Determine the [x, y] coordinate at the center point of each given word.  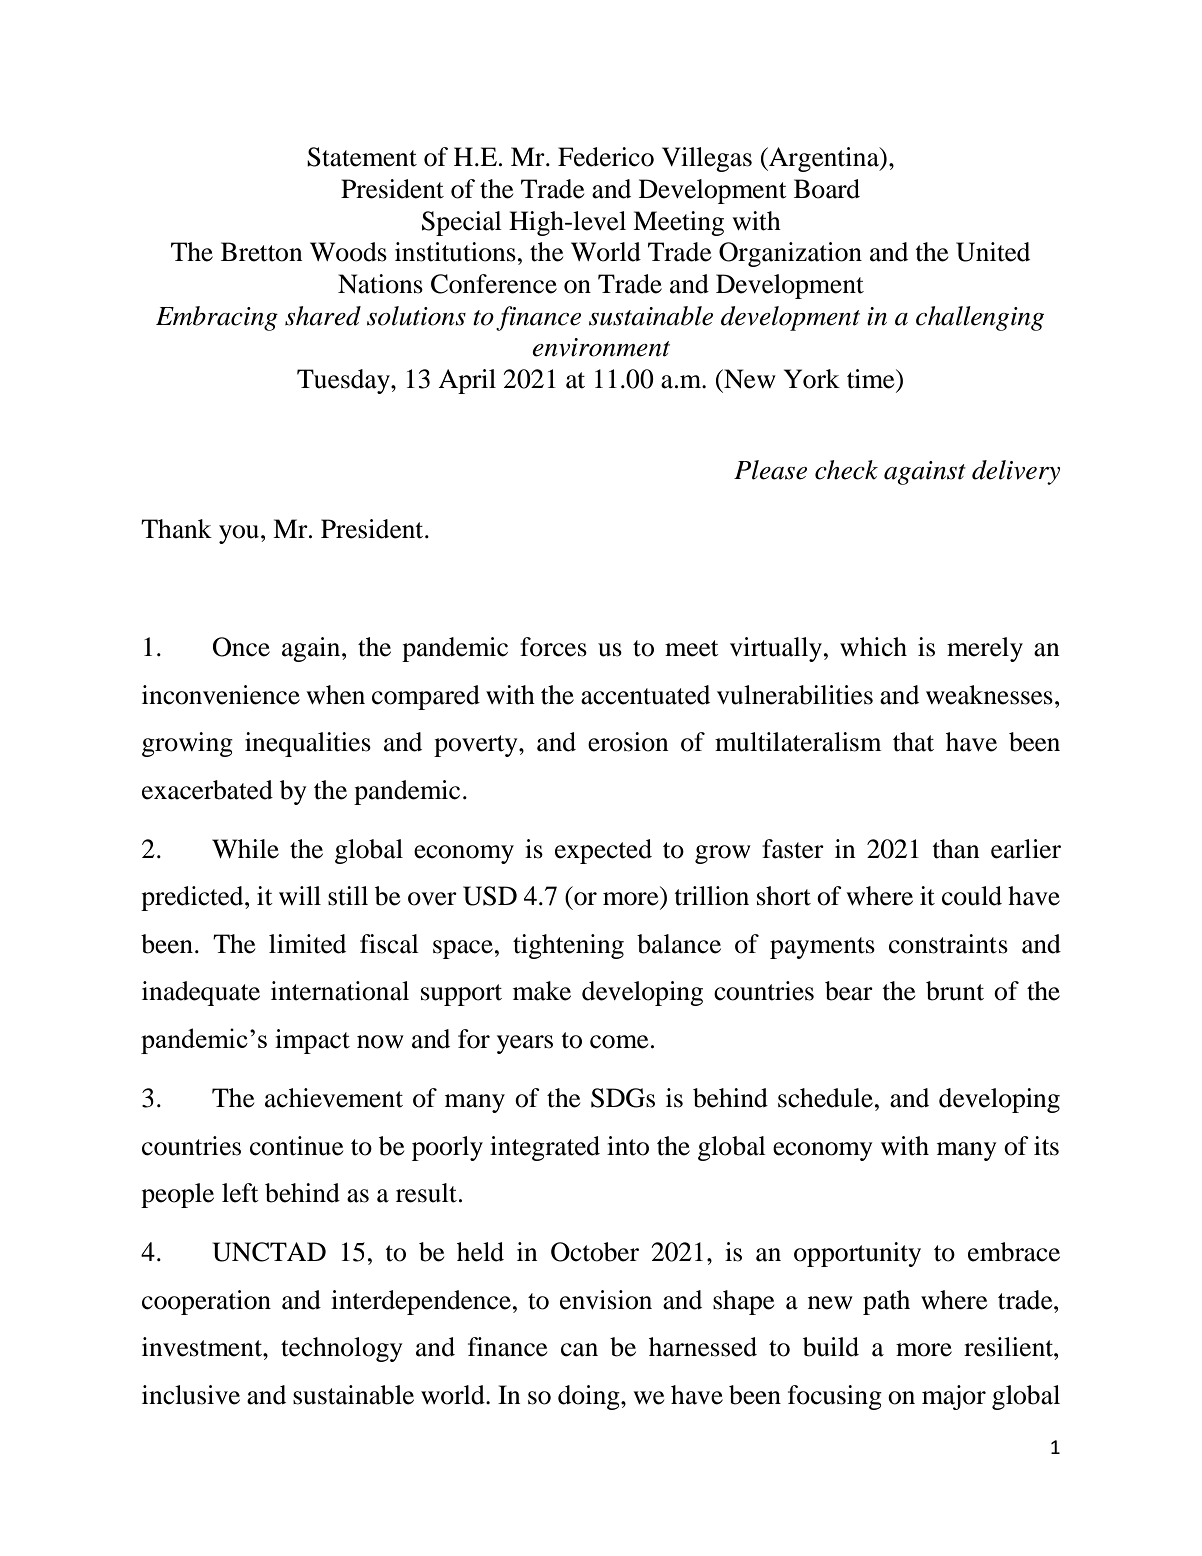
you [240, 534]
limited [307, 944]
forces [553, 647]
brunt [955, 991]
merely [985, 649]
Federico [606, 157]
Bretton [262, 252]
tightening [568, 946]
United [993, 252]
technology [342, 1349]
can [579, 1350]
